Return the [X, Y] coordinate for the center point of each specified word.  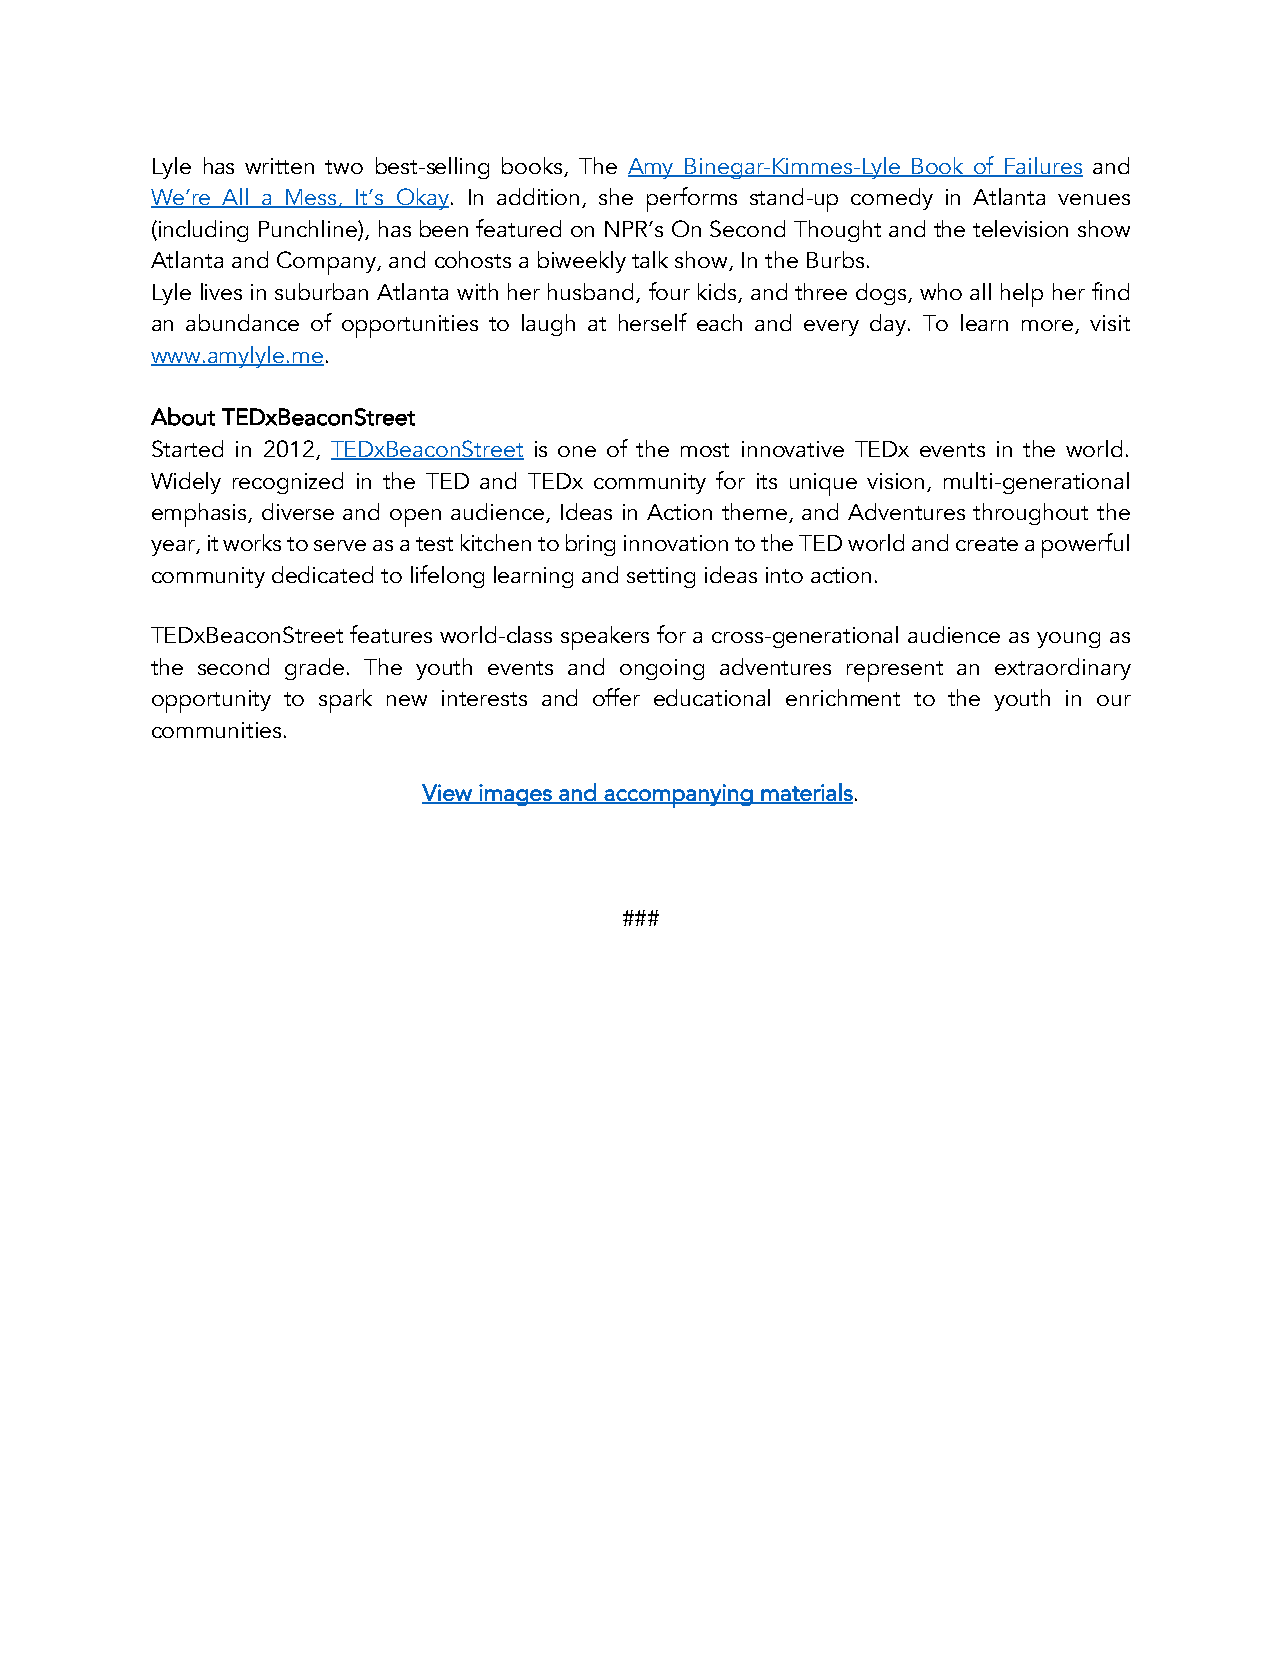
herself [653, 322]
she [616, 196]
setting [661, 577]
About [183, 416]
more [1049, 327]
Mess [311, 198]
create [987, 544]
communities [216, 730]
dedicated [322, 574]
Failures [1043, 167]
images [515, 795]
